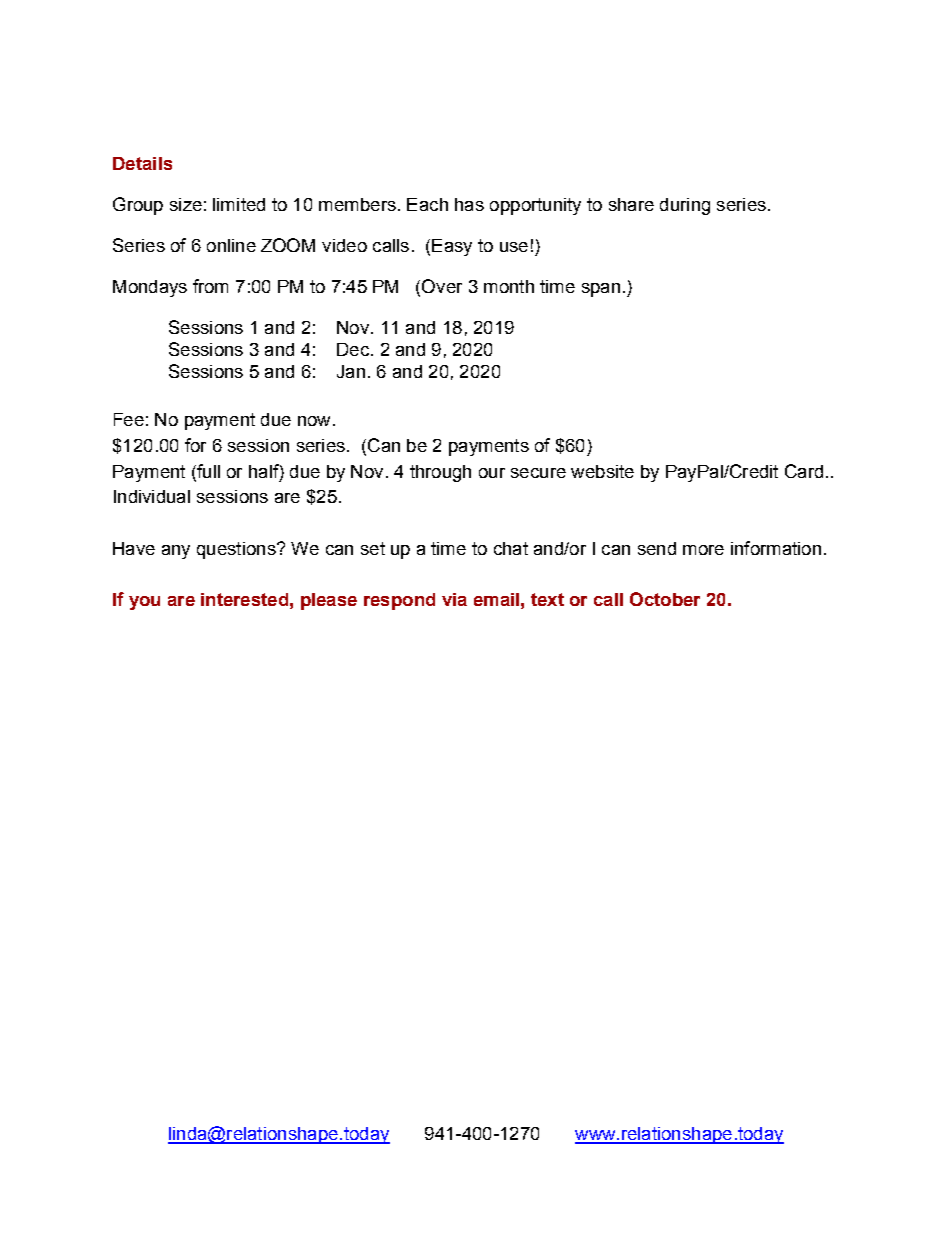 The height and width of the document is (1233, 952). I want to click on Details, so click(142, 163).
